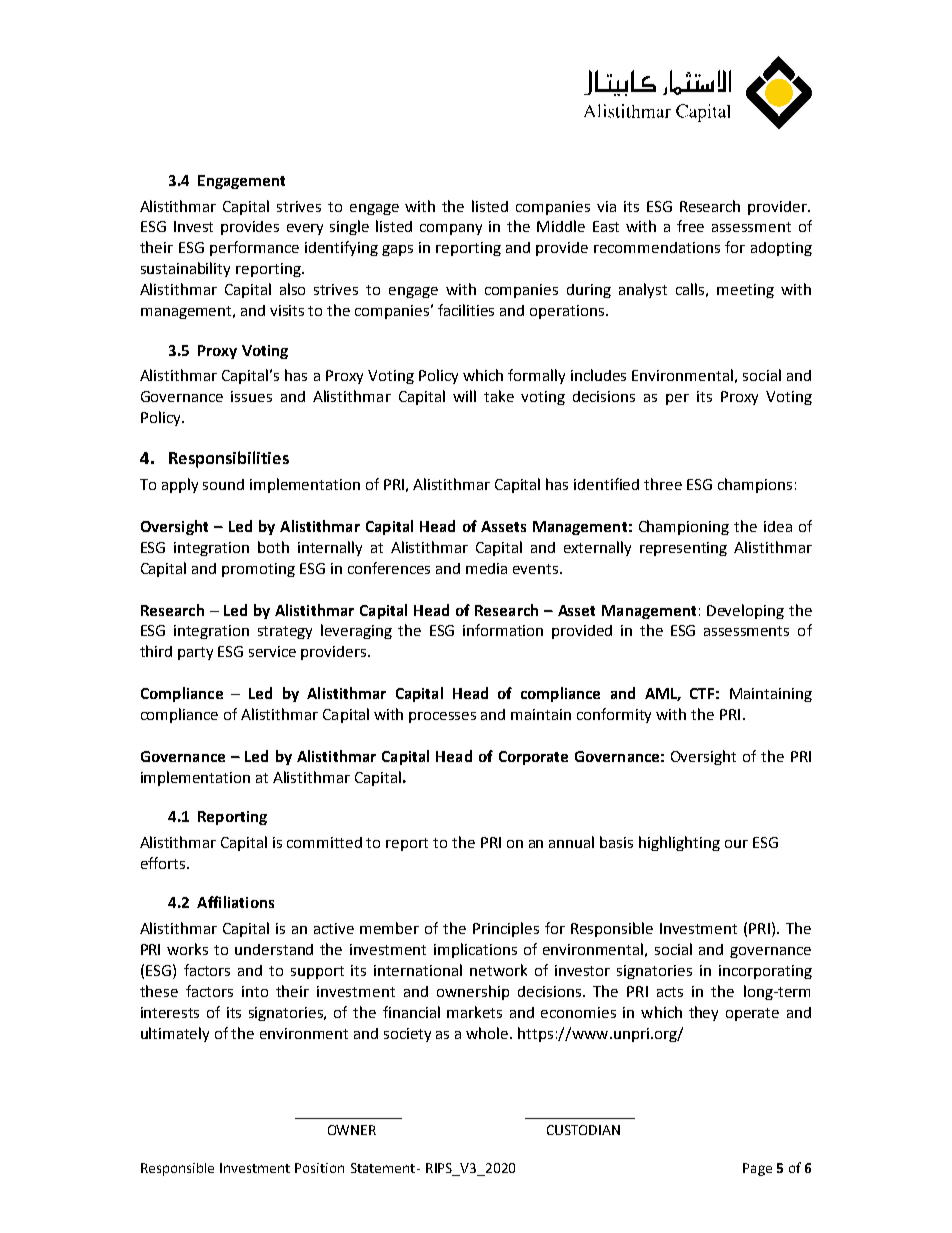 Image resolution: width=952 pixels, height=1233 pixels. What do you see at coordinates (254, 248) in the screenshot?
I see `performance` at bounding box center [254, 248].
